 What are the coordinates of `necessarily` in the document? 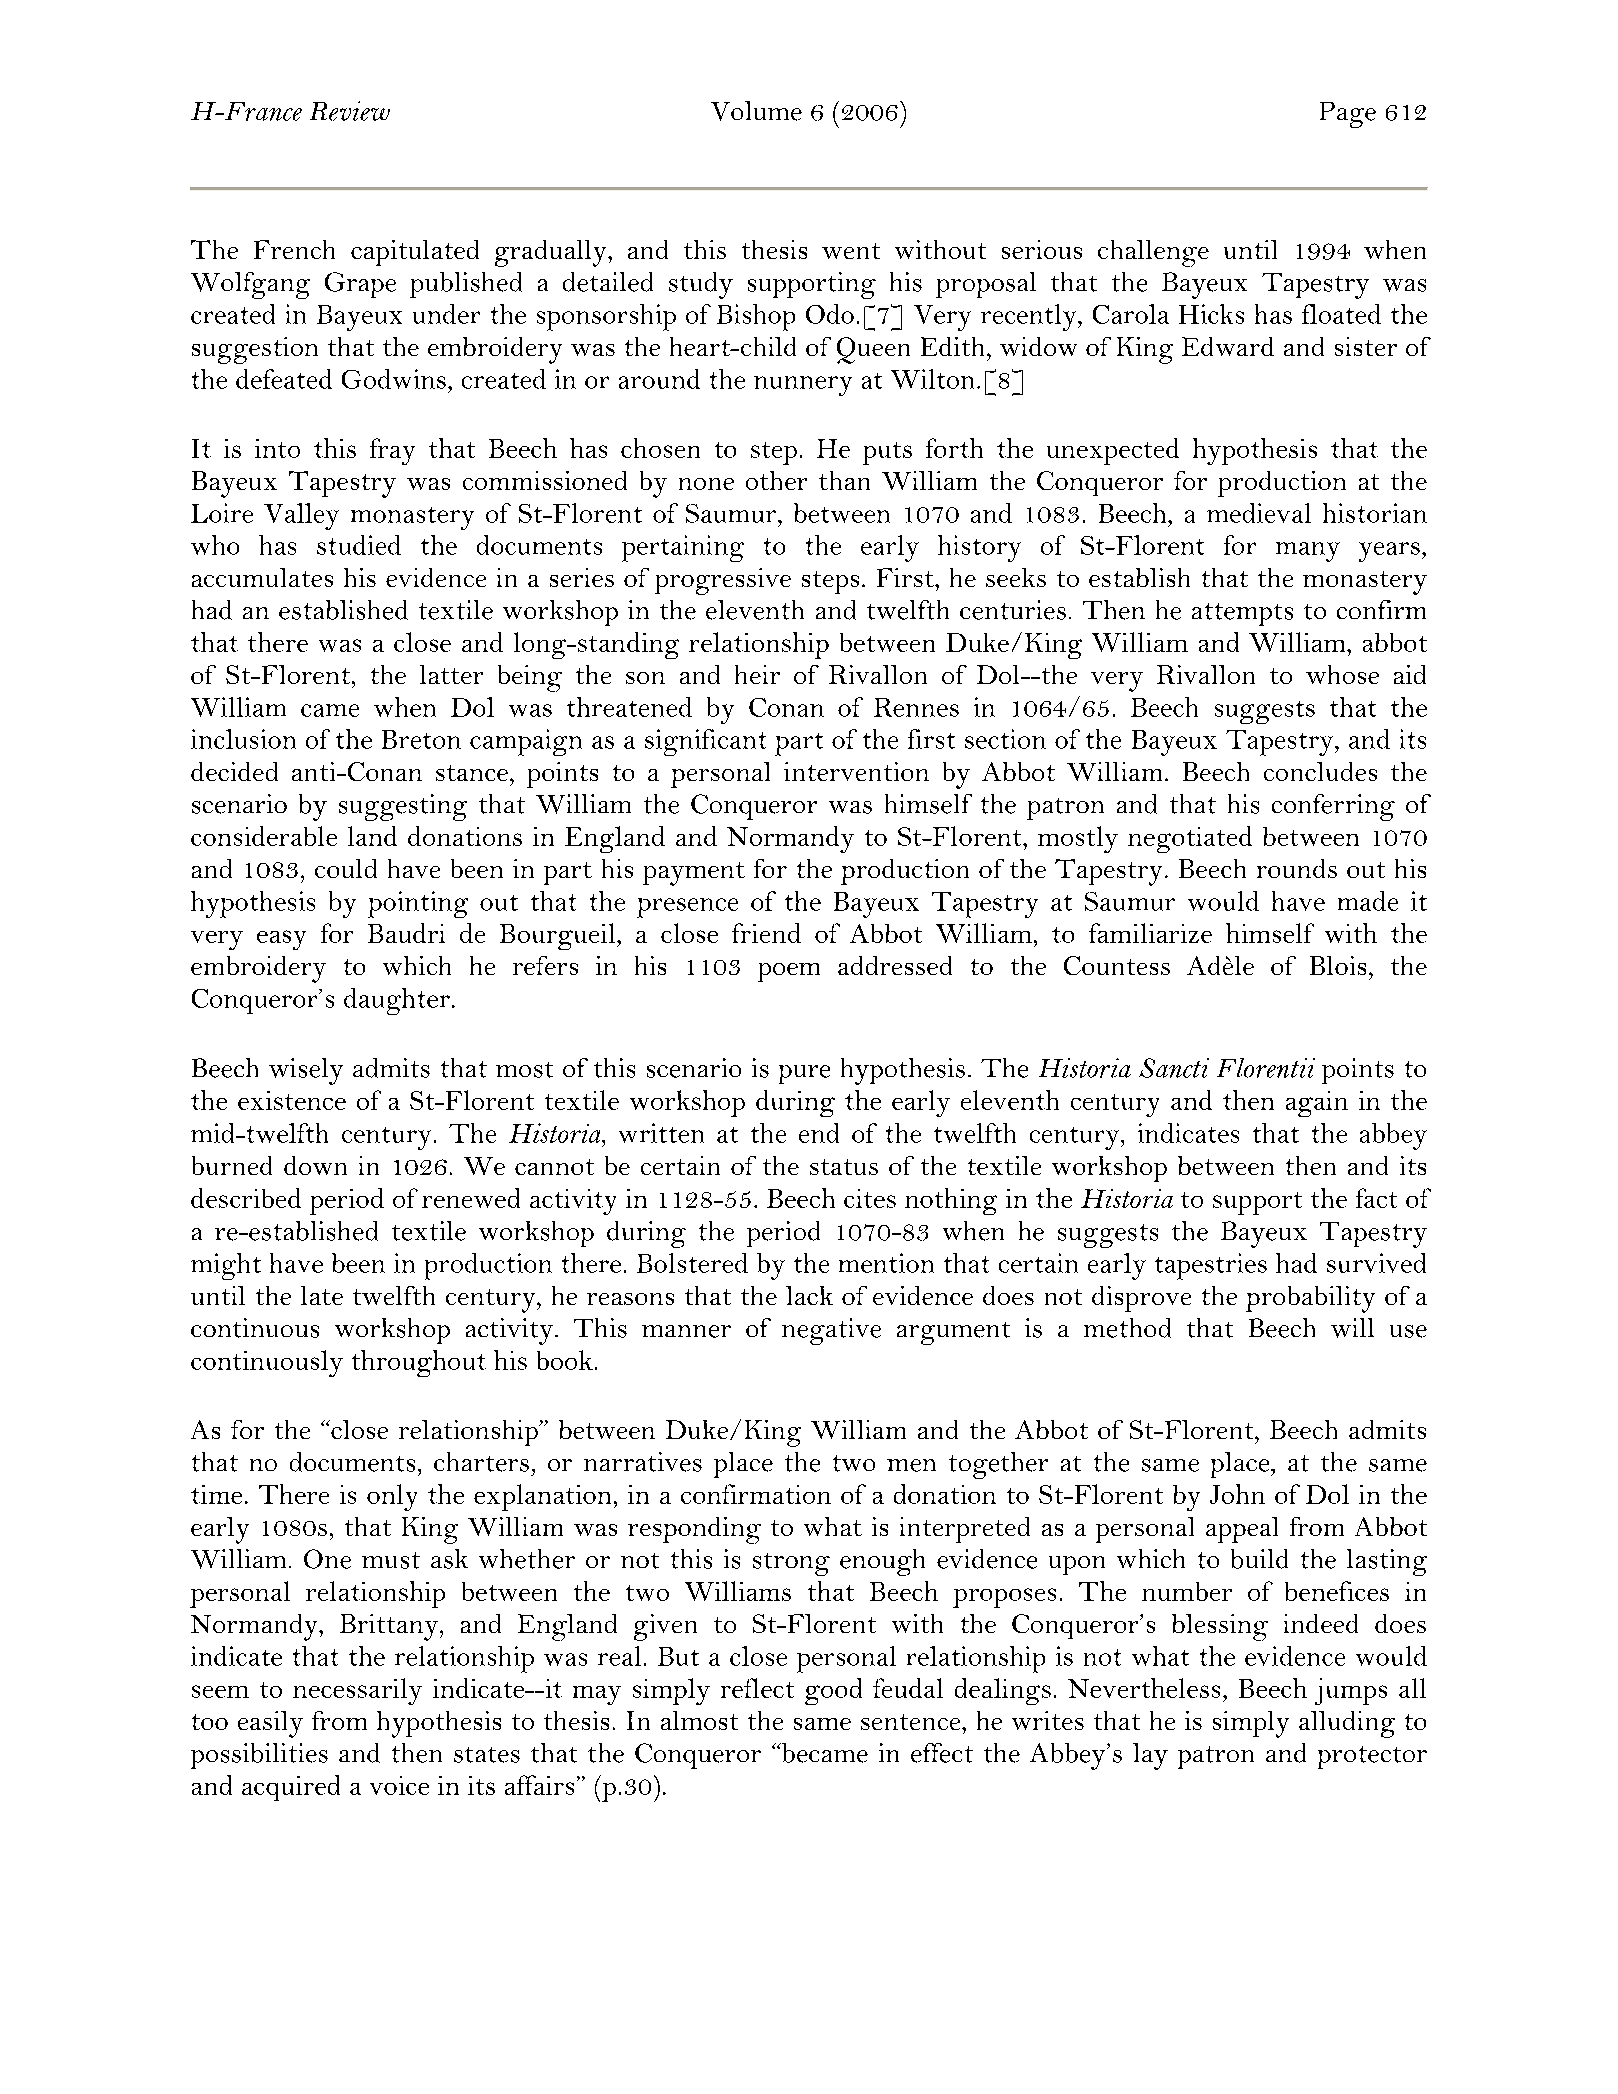 It's located at (357, 1691).
